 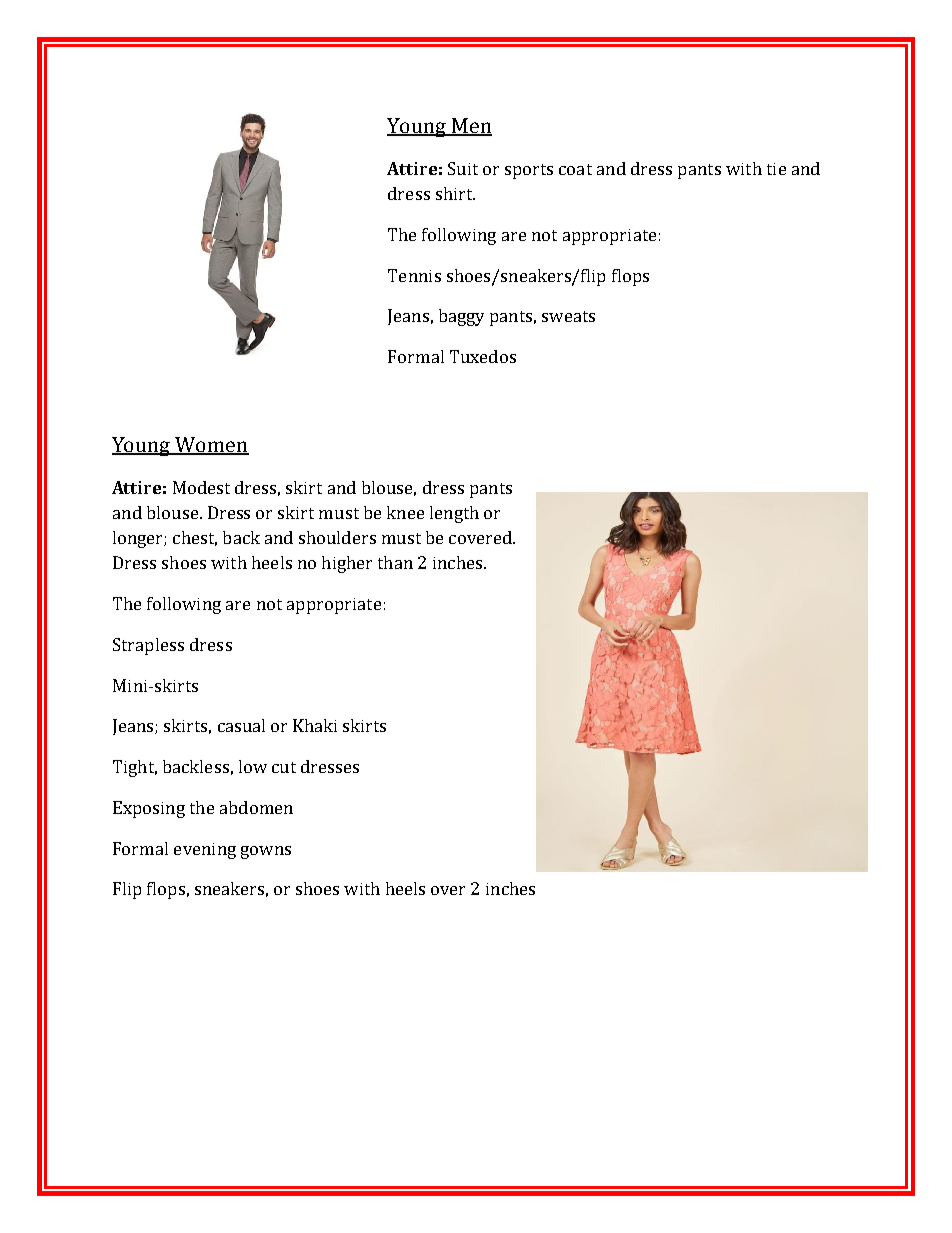 I want to click on knee, so click(x=405, y=512).
